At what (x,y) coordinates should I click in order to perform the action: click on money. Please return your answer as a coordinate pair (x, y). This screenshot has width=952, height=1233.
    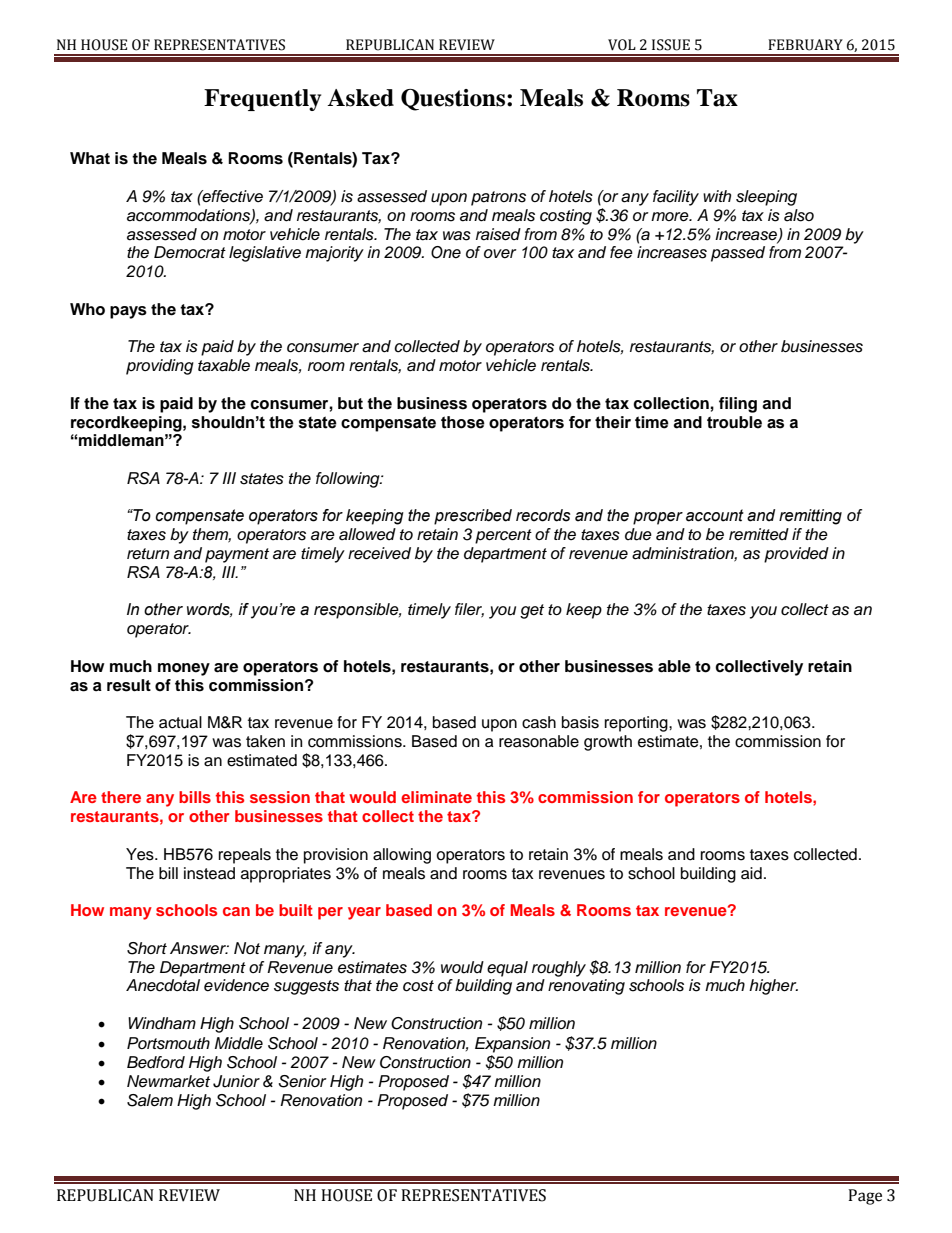
    Looking at the image, I should click on (184, 669).
